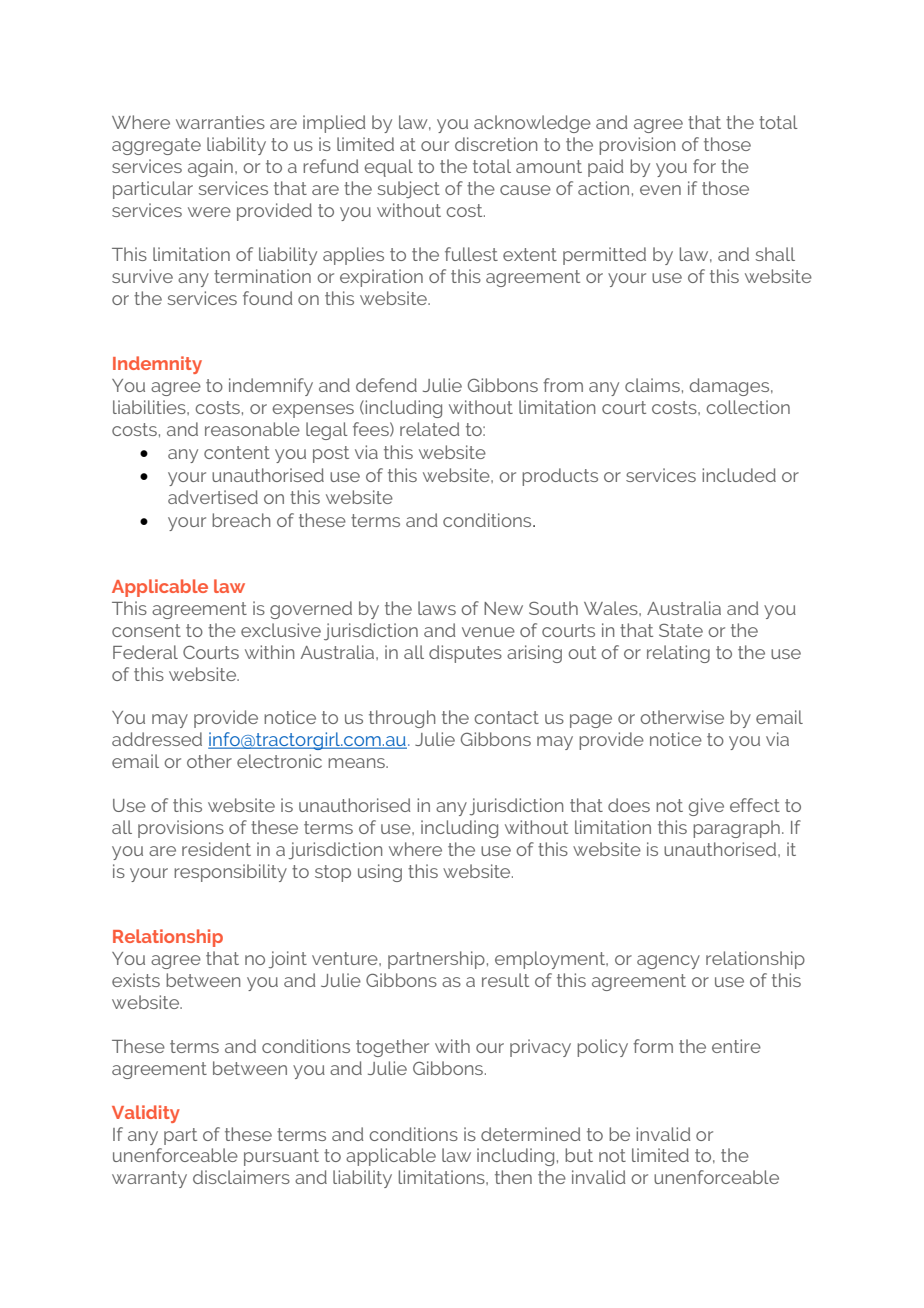 The image size is (924, 1308). I want to click on contact, so click(507, 717).
